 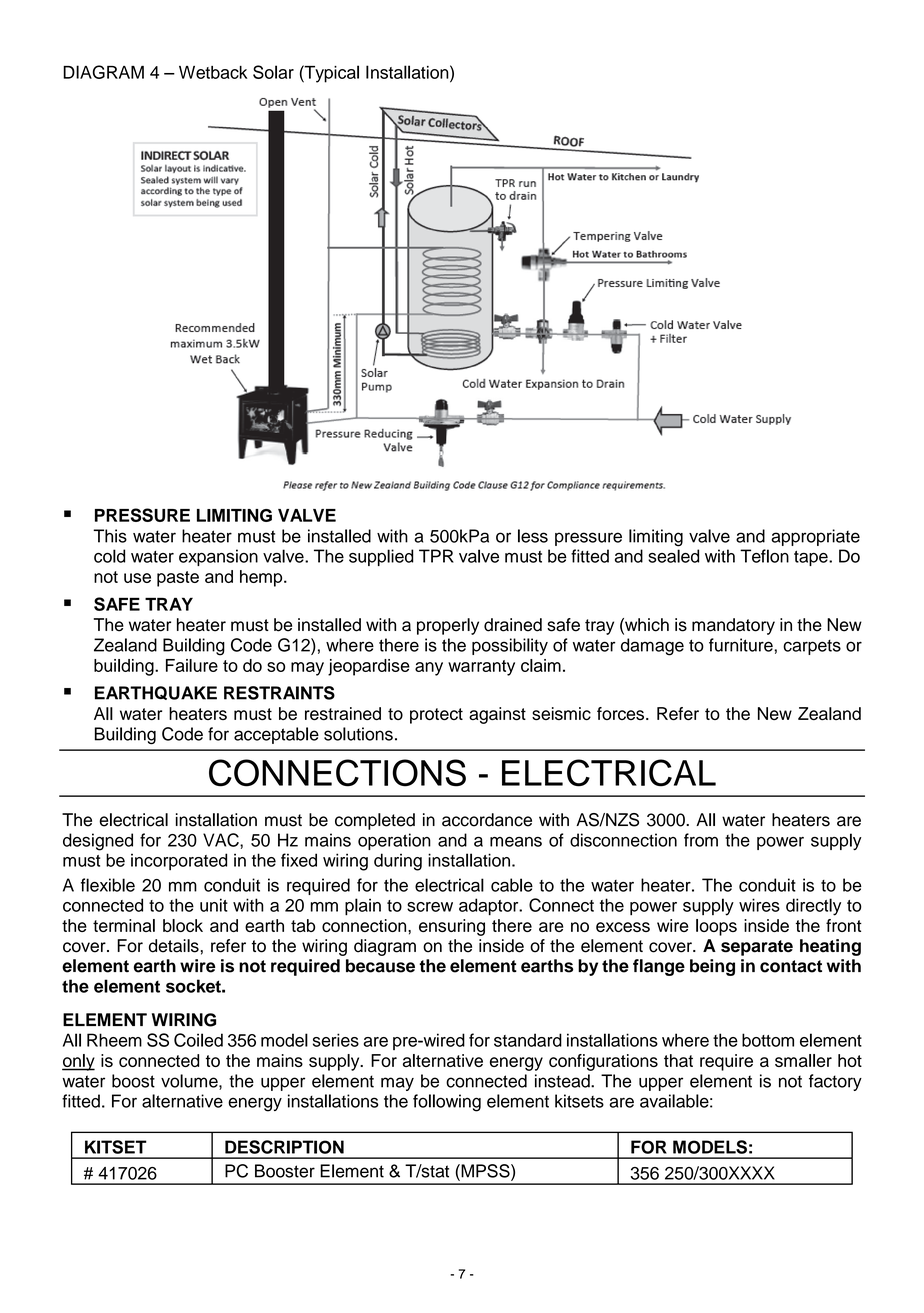 I want to click on less, so click(x=533, y=536).
